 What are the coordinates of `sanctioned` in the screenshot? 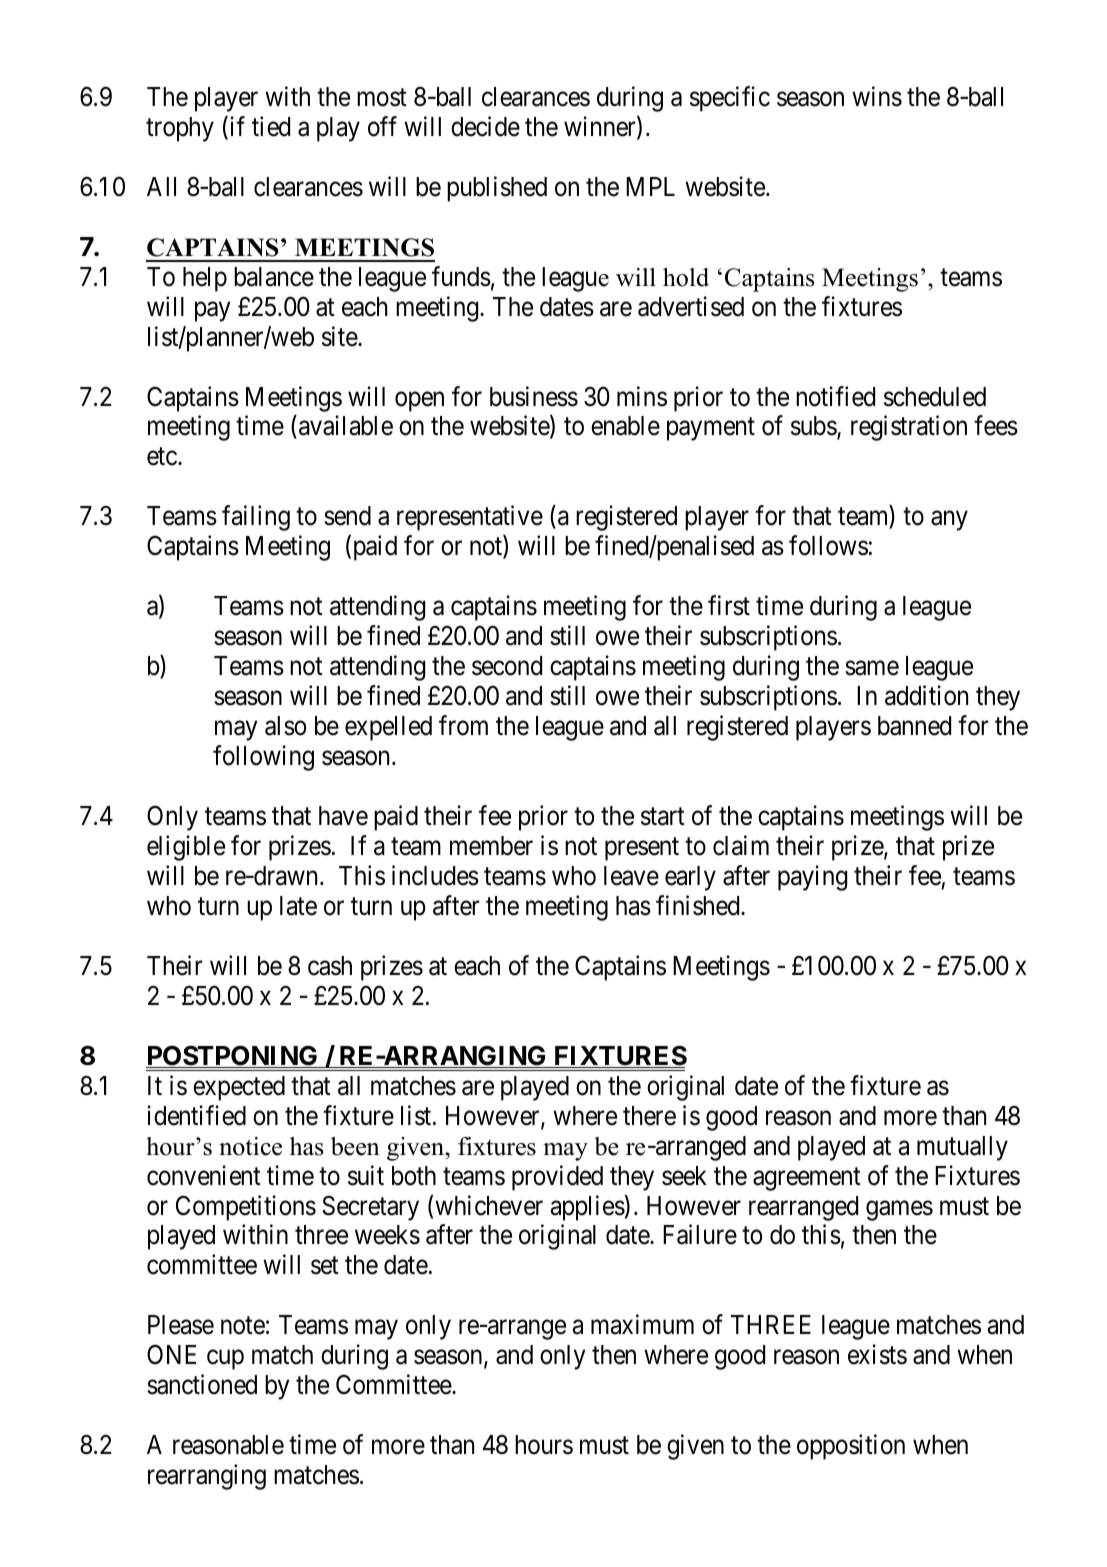 It's located at (202, 1384).
